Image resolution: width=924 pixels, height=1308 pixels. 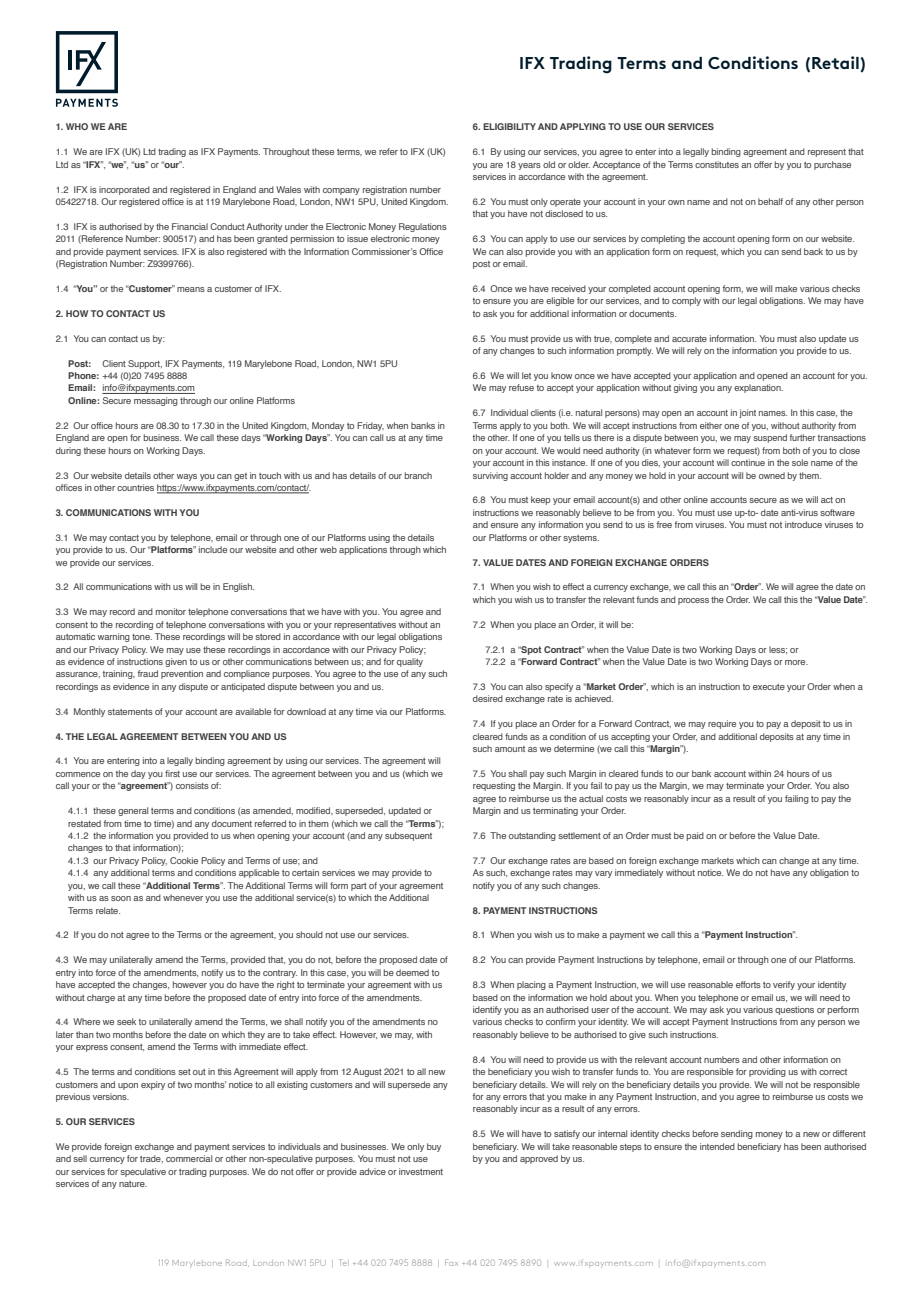 What do you see at coordinates (77, 126) in the image?
I see `WHO` at bounding box center [77, 126].
